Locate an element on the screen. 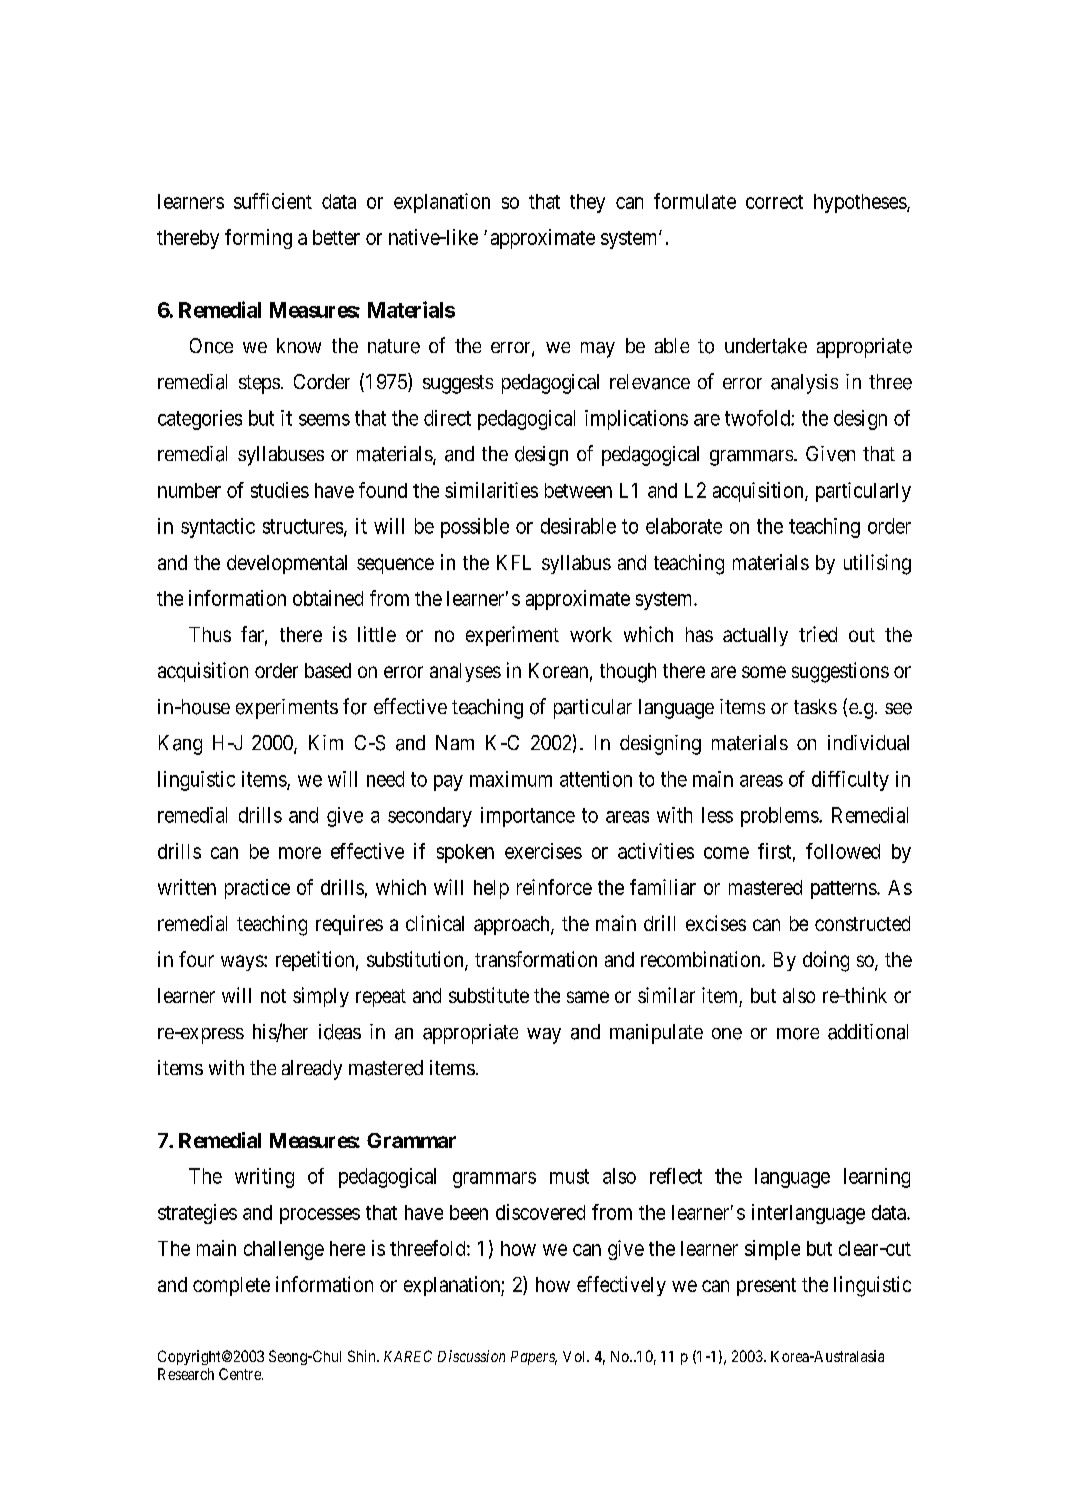 This screenshot has height=1509, width=1067. they is located at coordinates (587, 203).
